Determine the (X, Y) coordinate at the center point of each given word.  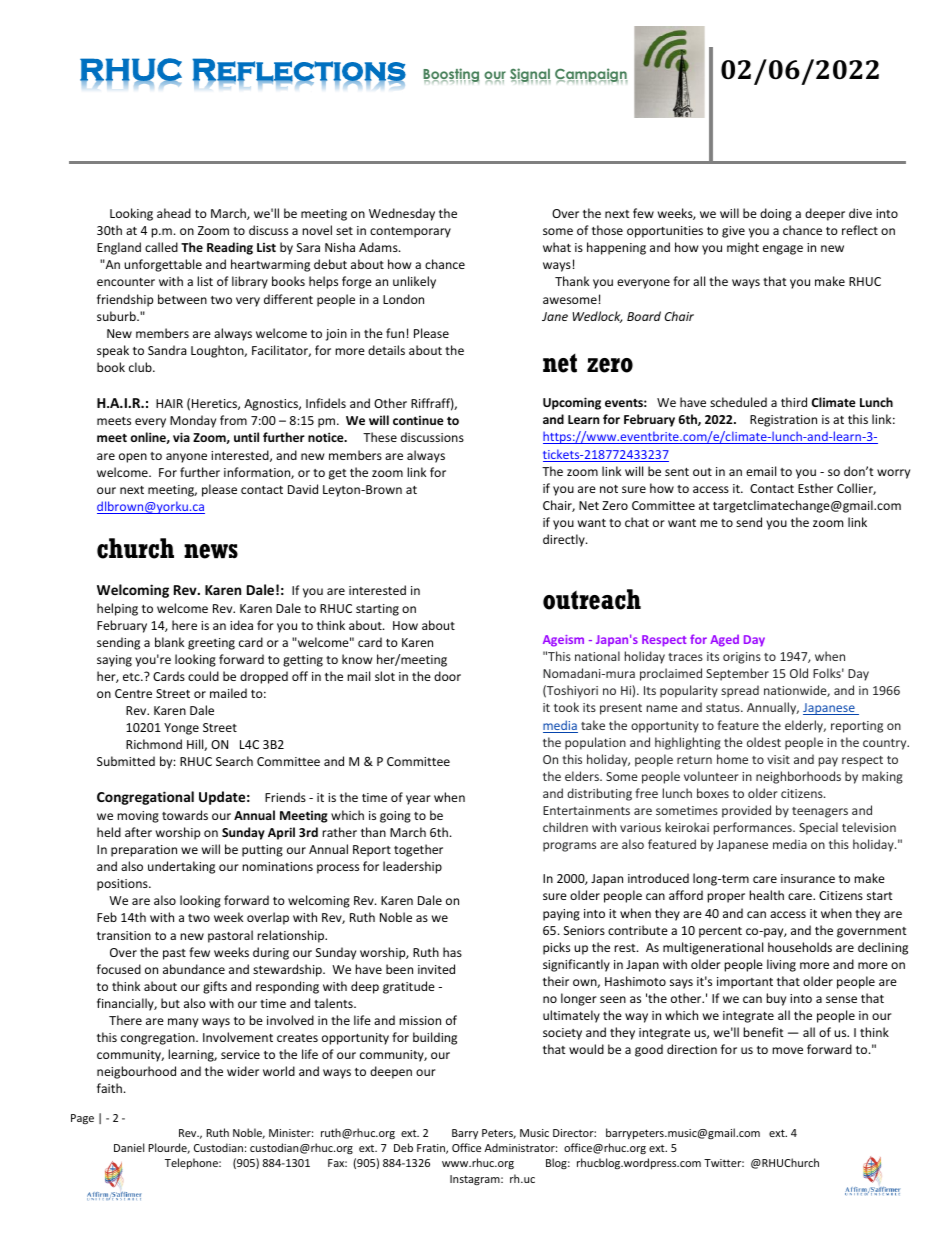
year (418, 800)
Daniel (129, 1147)
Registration (783, 421)
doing (776, 214)
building (435, 1038)
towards (185, 815)
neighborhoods (798, 777)
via (181, 437)
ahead (174, 213)
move (787, 1050)
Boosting (451, 75)
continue (418, 420)
